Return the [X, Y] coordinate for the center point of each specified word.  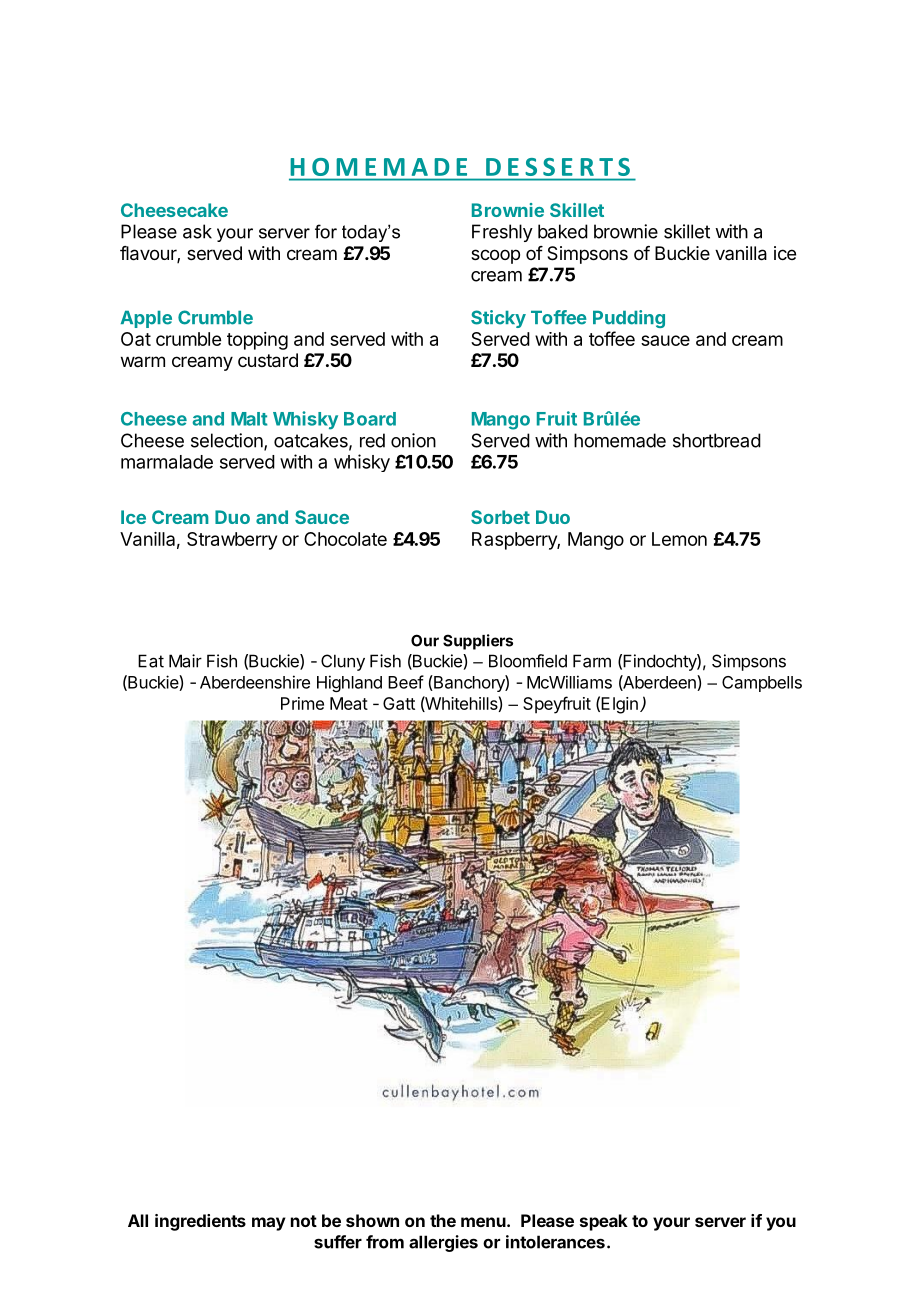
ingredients [200, 1222]
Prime [302, 703]
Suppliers [478, 642]
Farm [592, 661]
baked [563, 231]
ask [197, 231]
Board [370, 419]
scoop [495, 256]
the [443, 1220]
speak [604, 1222]
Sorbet [500, 517]
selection [228, 441]
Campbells [762, 684]
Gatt [399, 703]
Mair [185, 661]
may [269, 1224]
